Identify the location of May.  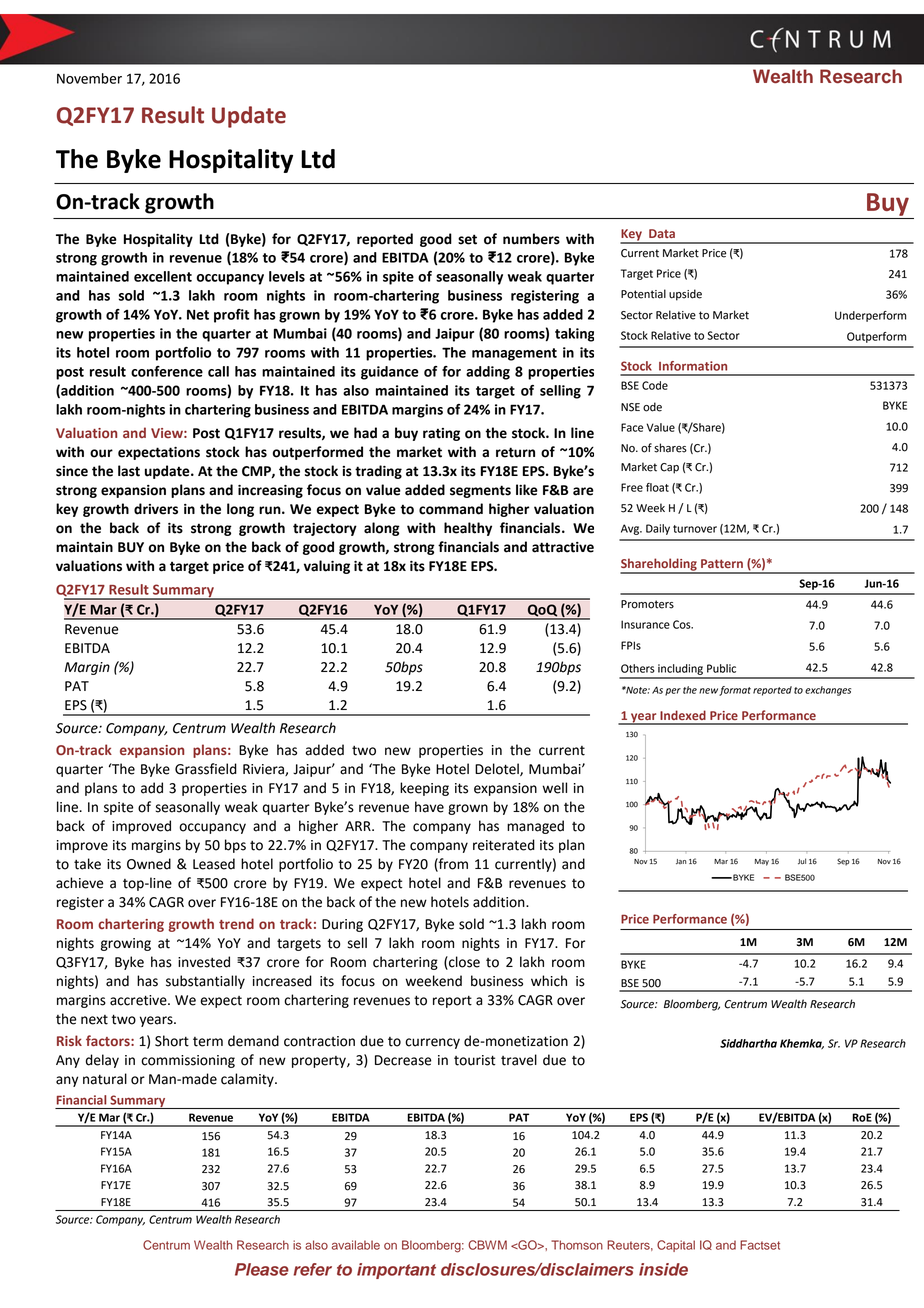
(762, 862).
